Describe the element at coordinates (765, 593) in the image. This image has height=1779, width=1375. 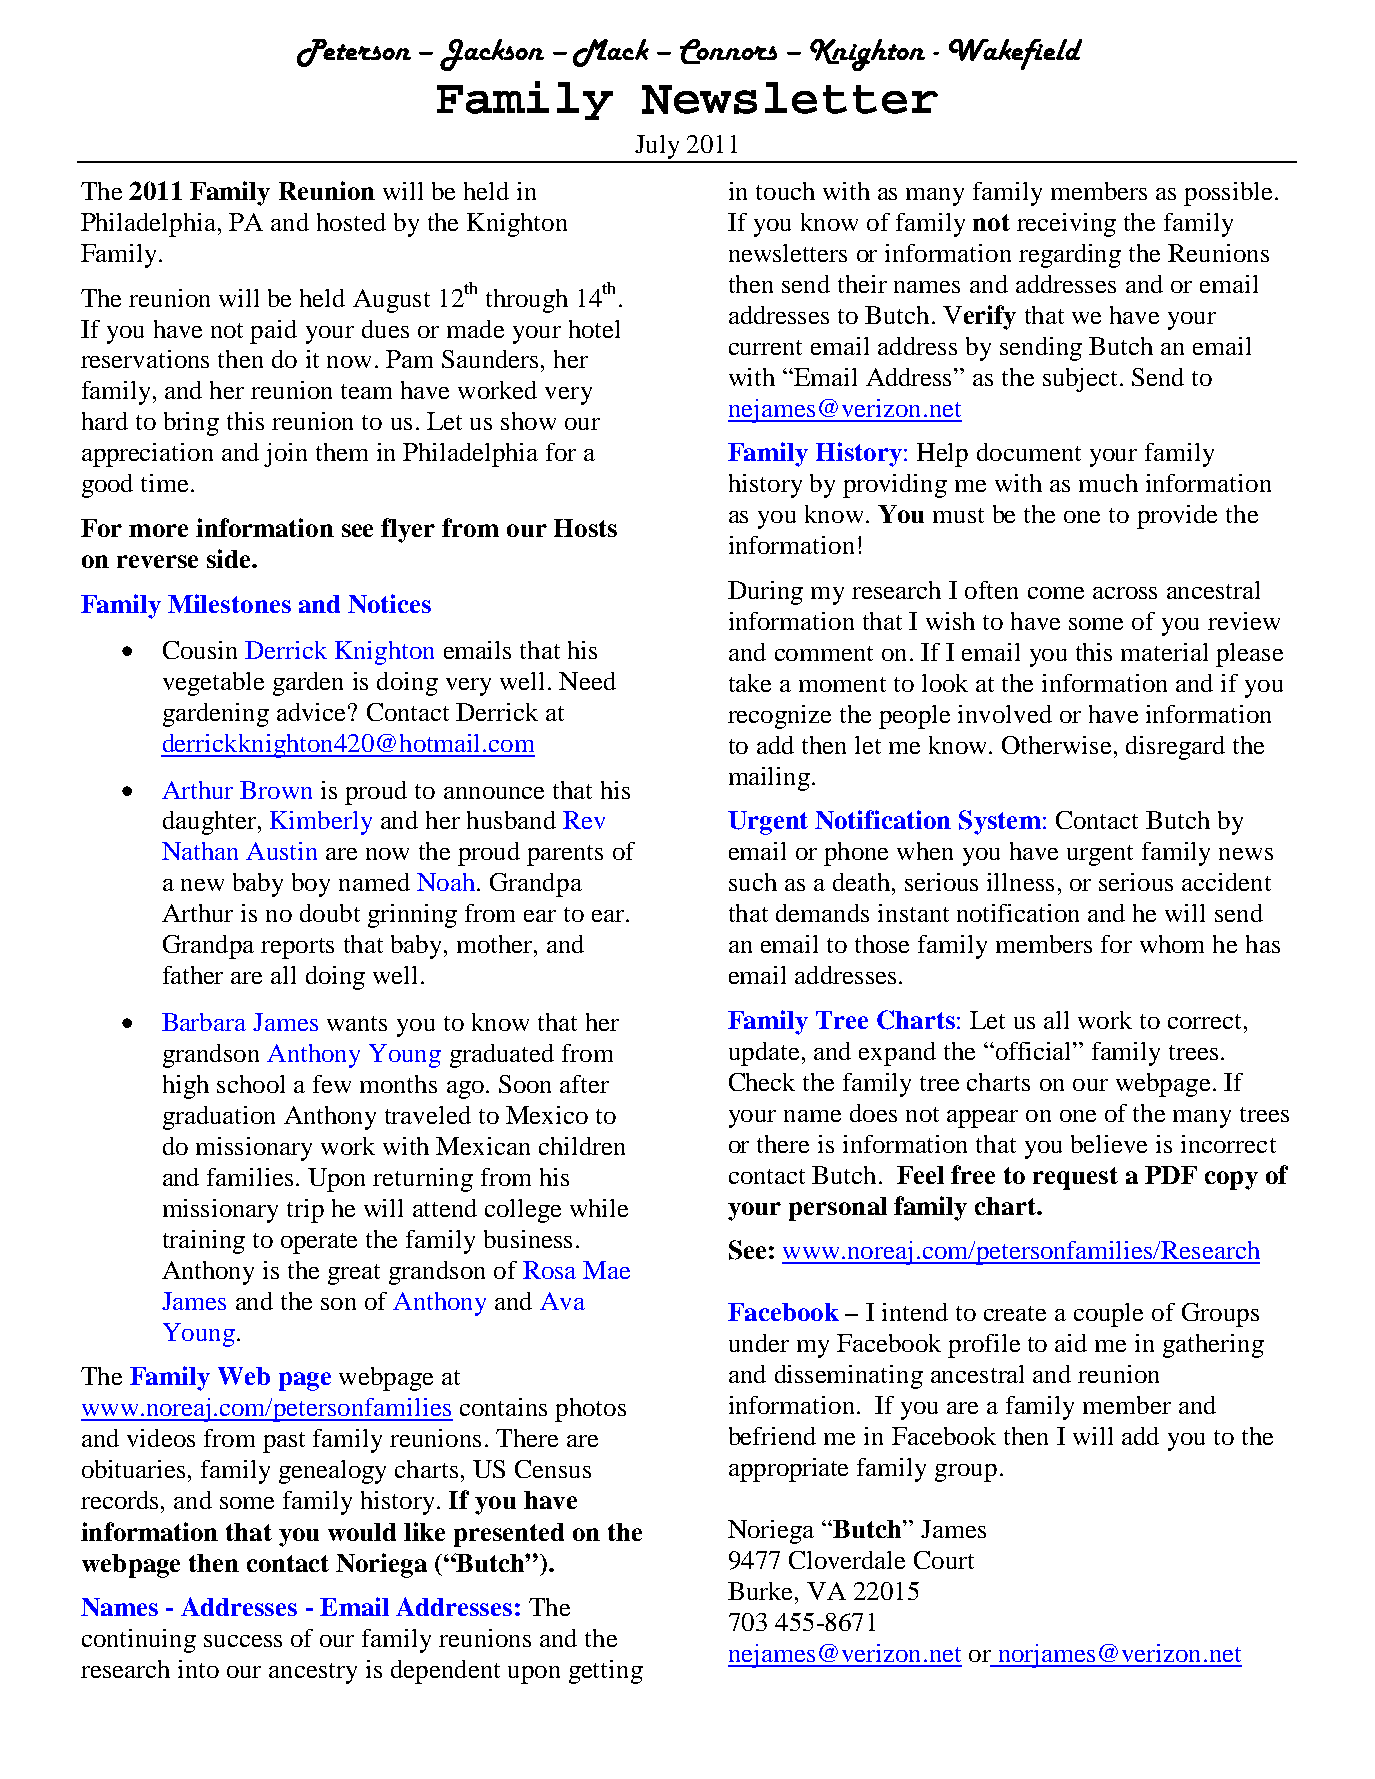
I see `During` at that location.
